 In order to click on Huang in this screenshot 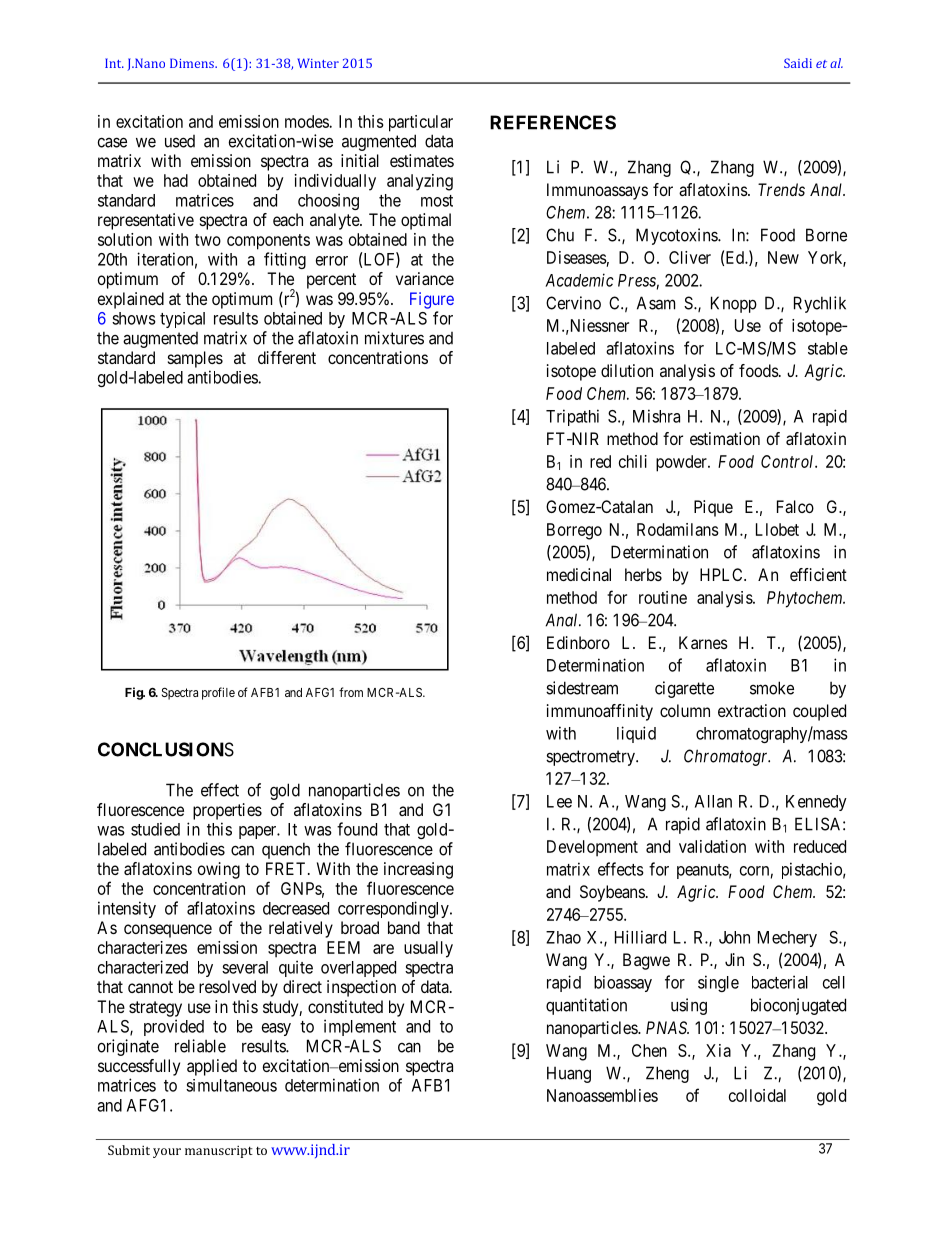, I will do `click(569, 1074)`.
